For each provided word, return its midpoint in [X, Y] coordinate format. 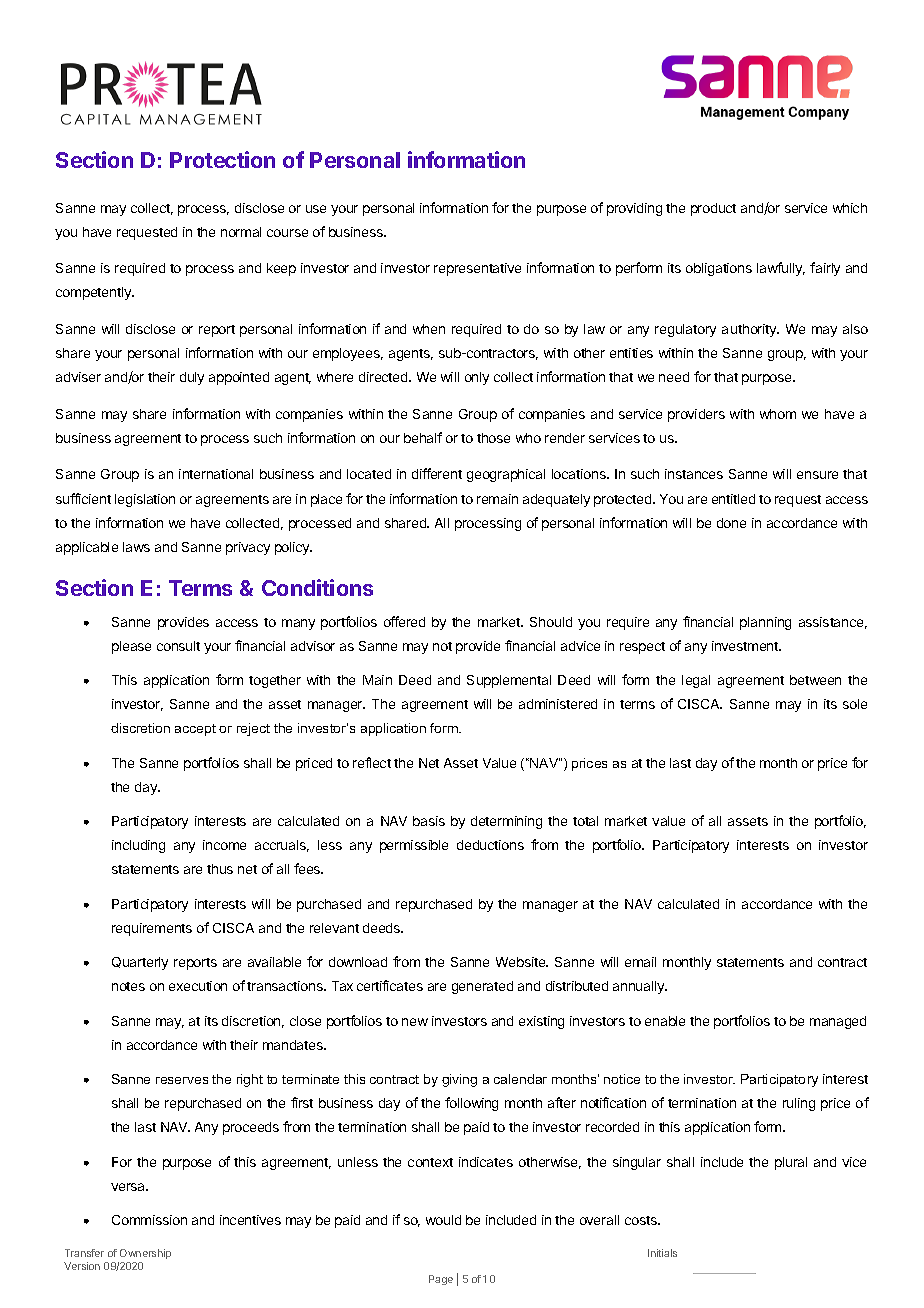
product [713, 209]
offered [404, 621]
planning [765, 623]
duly [192, 378]
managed [838, 1022]
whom [778, 414]
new [415, 1022]
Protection [222, 159]
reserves [182, 1080]
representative [477, 269]
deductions [490, 845]
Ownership [145, 1254]
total [585, 821]
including [138, 846]
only [477, 378]
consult [178, 646]
